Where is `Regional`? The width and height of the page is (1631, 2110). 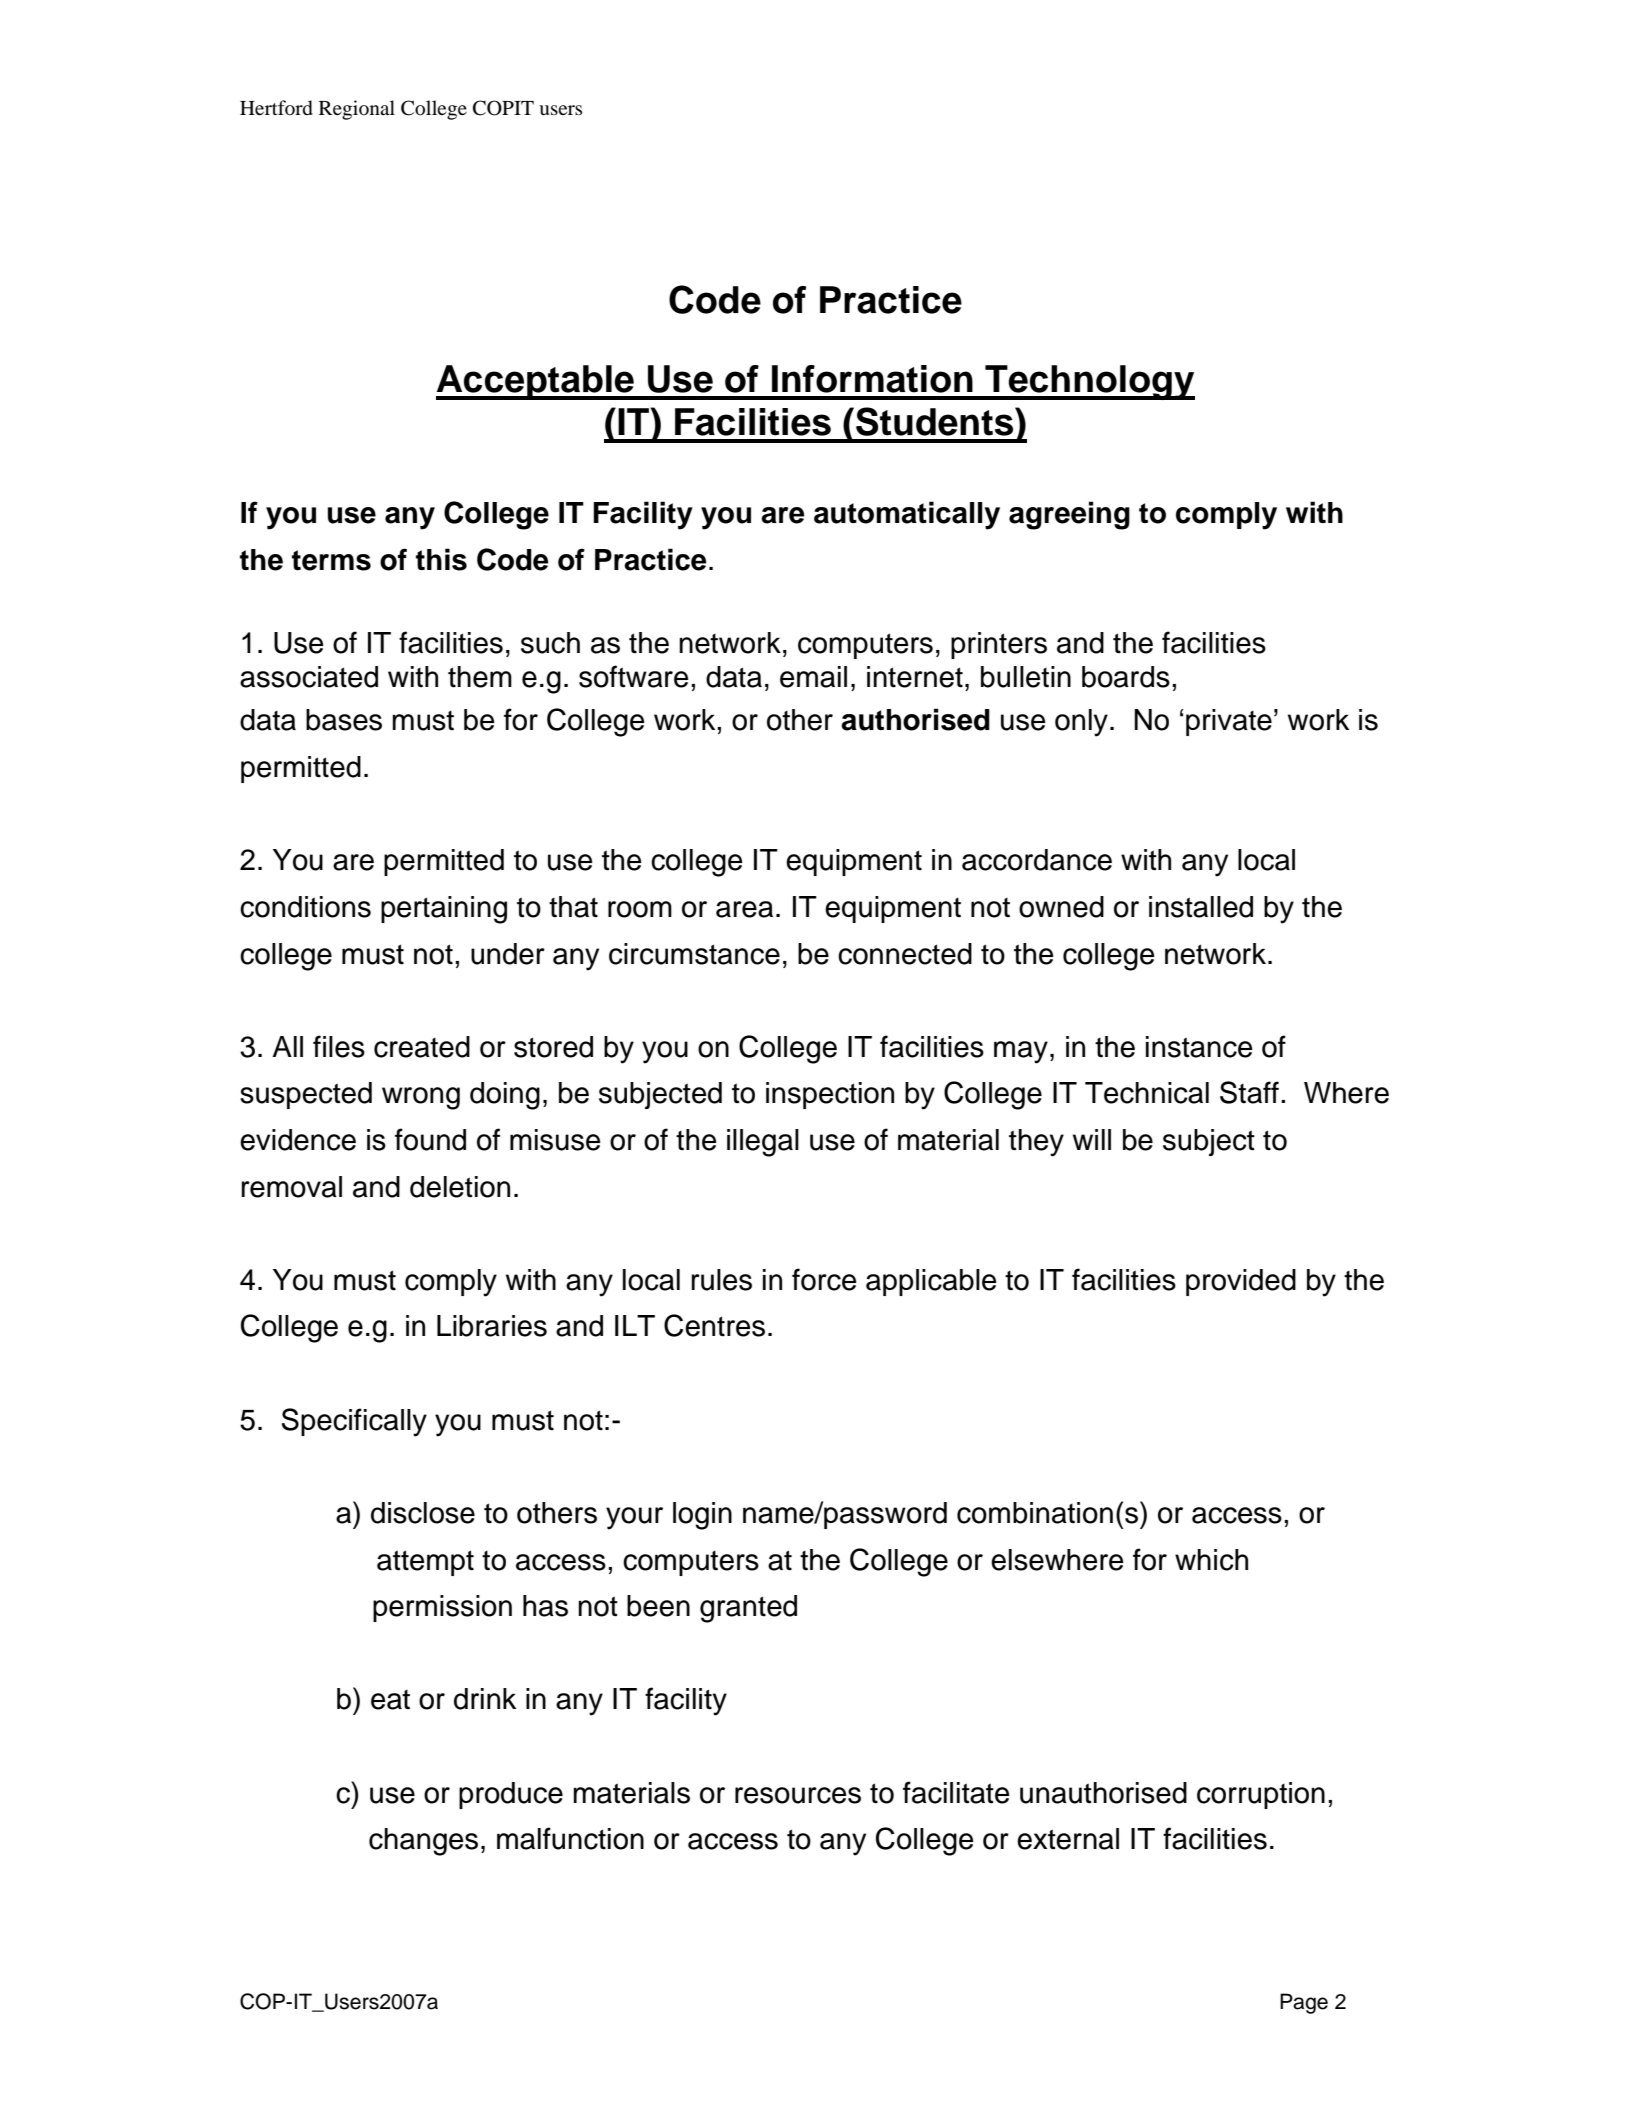
Regional is located at coordinates (357, 110).
